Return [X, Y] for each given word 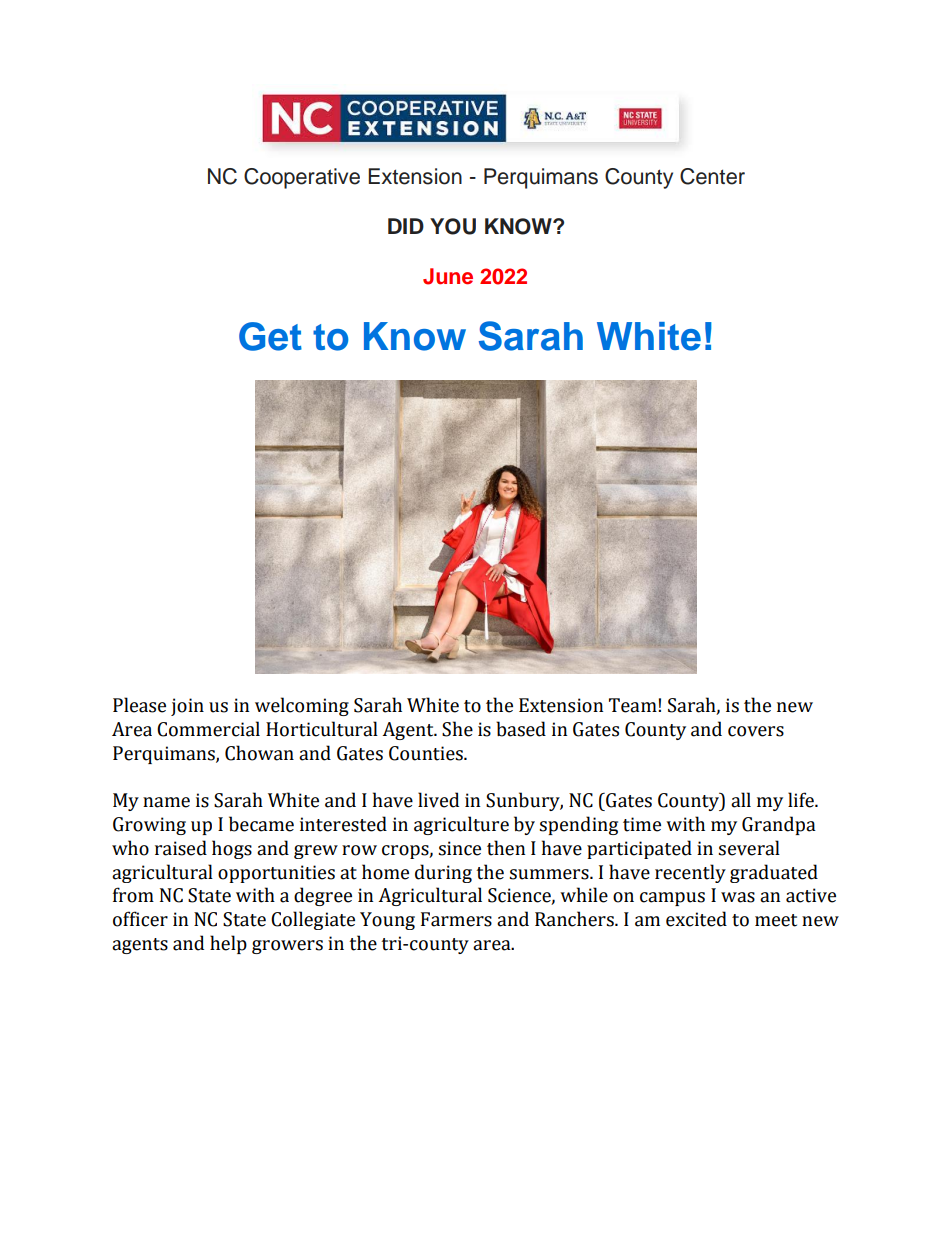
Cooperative [302, 178]
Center [712, 176]
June [448, 276]
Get [270, 336]
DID [406, 226]
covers [756, 731]
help [228, 944]
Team [634, 705]
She [457, 729]
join [187, 707]
